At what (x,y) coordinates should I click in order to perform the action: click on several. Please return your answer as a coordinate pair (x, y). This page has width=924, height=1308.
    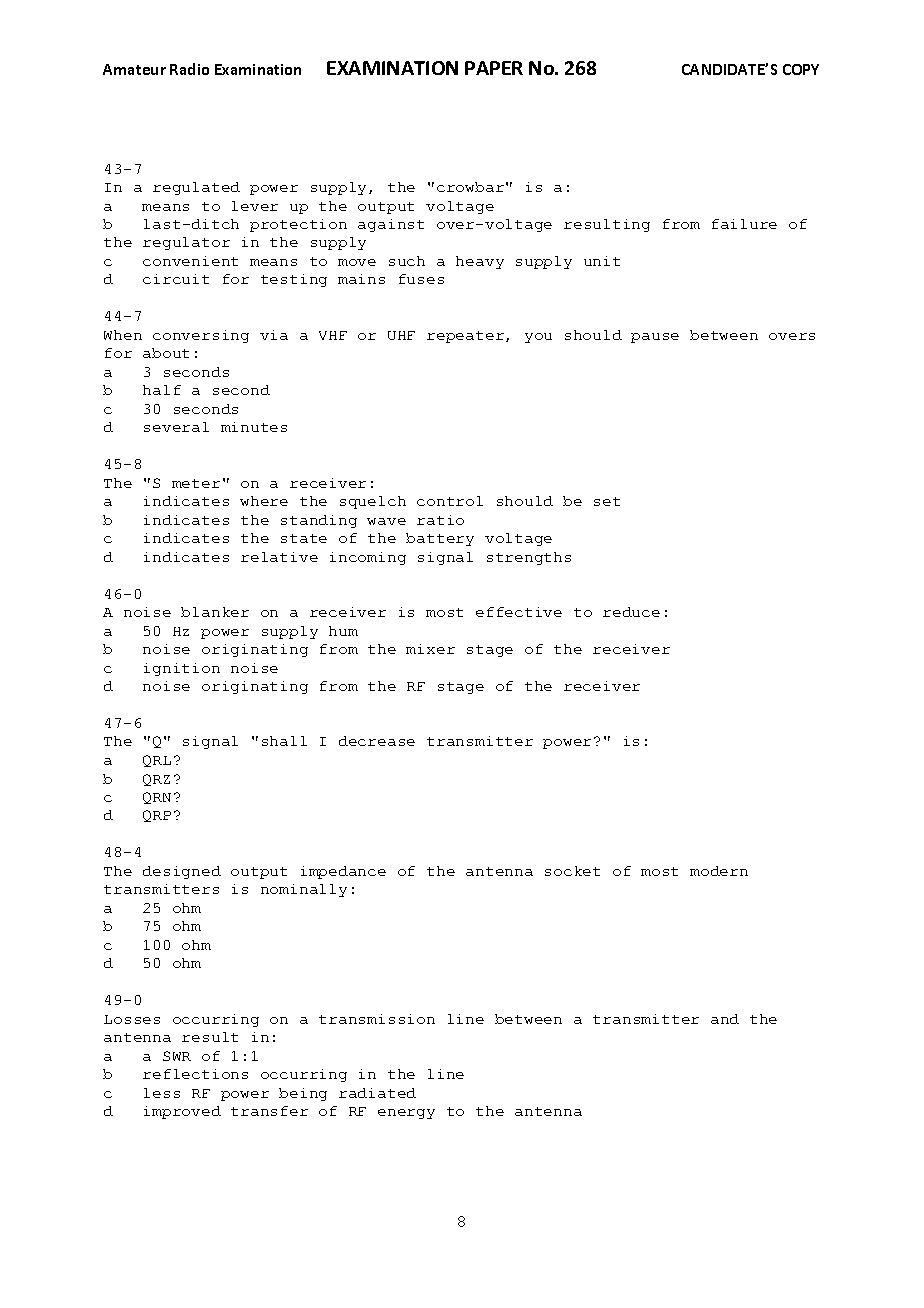
    Looking at the image, I should click on (176, 427).
